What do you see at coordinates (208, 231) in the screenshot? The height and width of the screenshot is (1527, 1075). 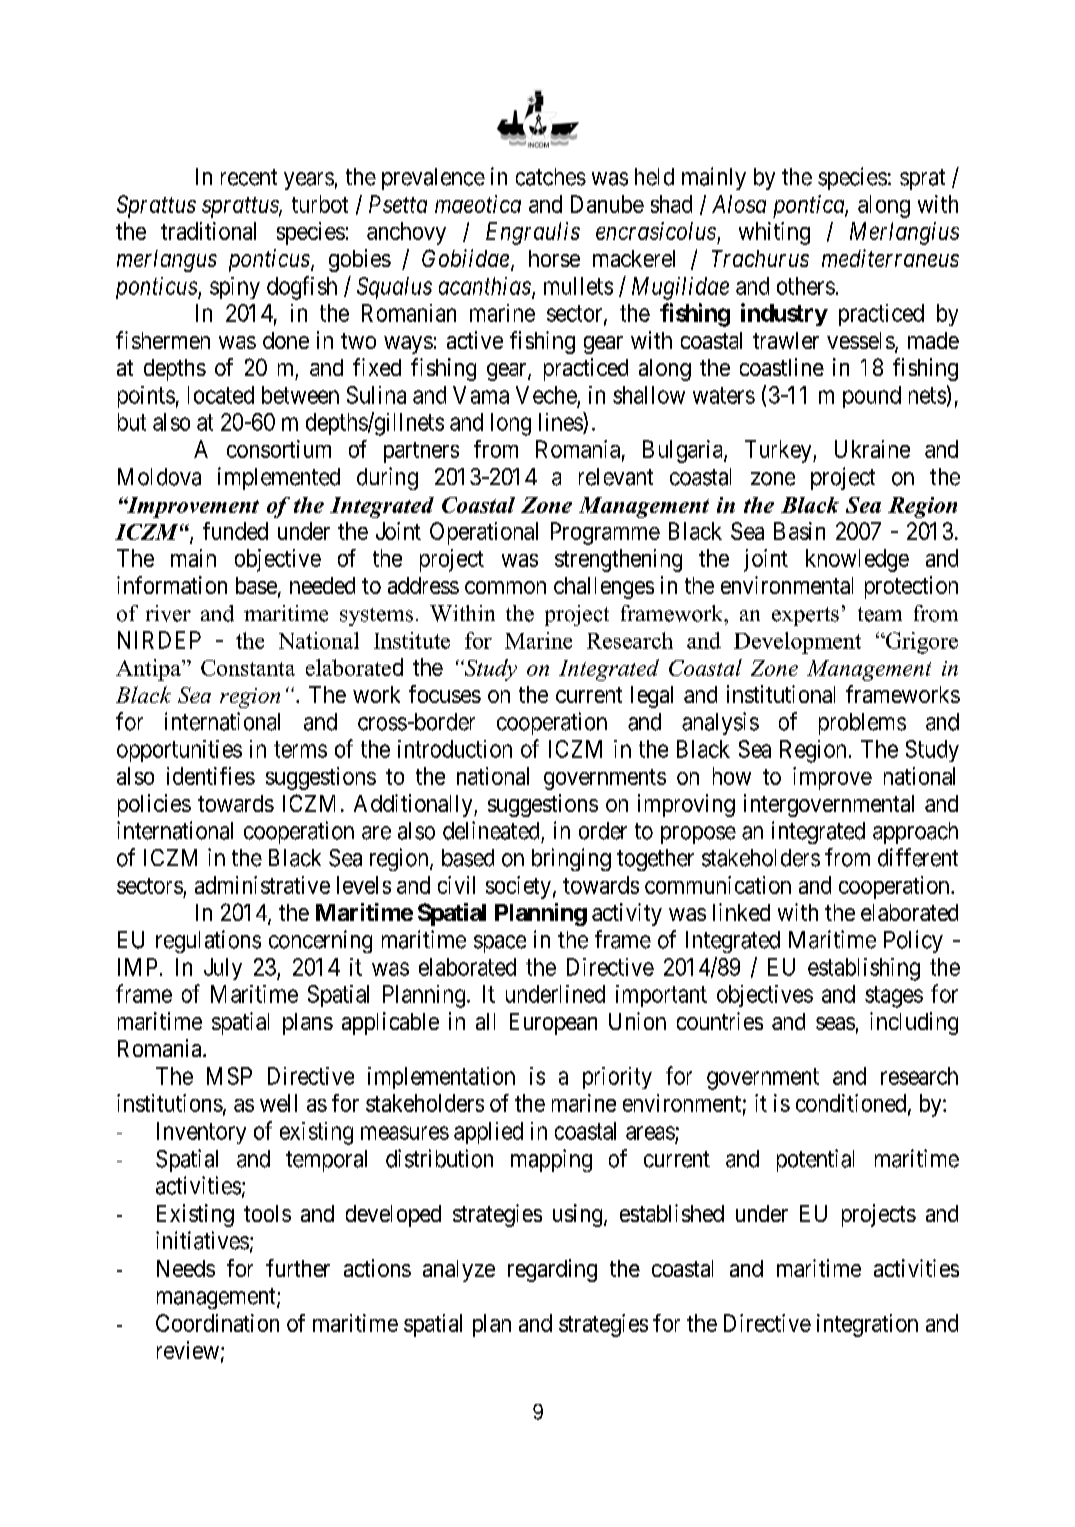 I see `traditional` at bounding box center [208, 231].
